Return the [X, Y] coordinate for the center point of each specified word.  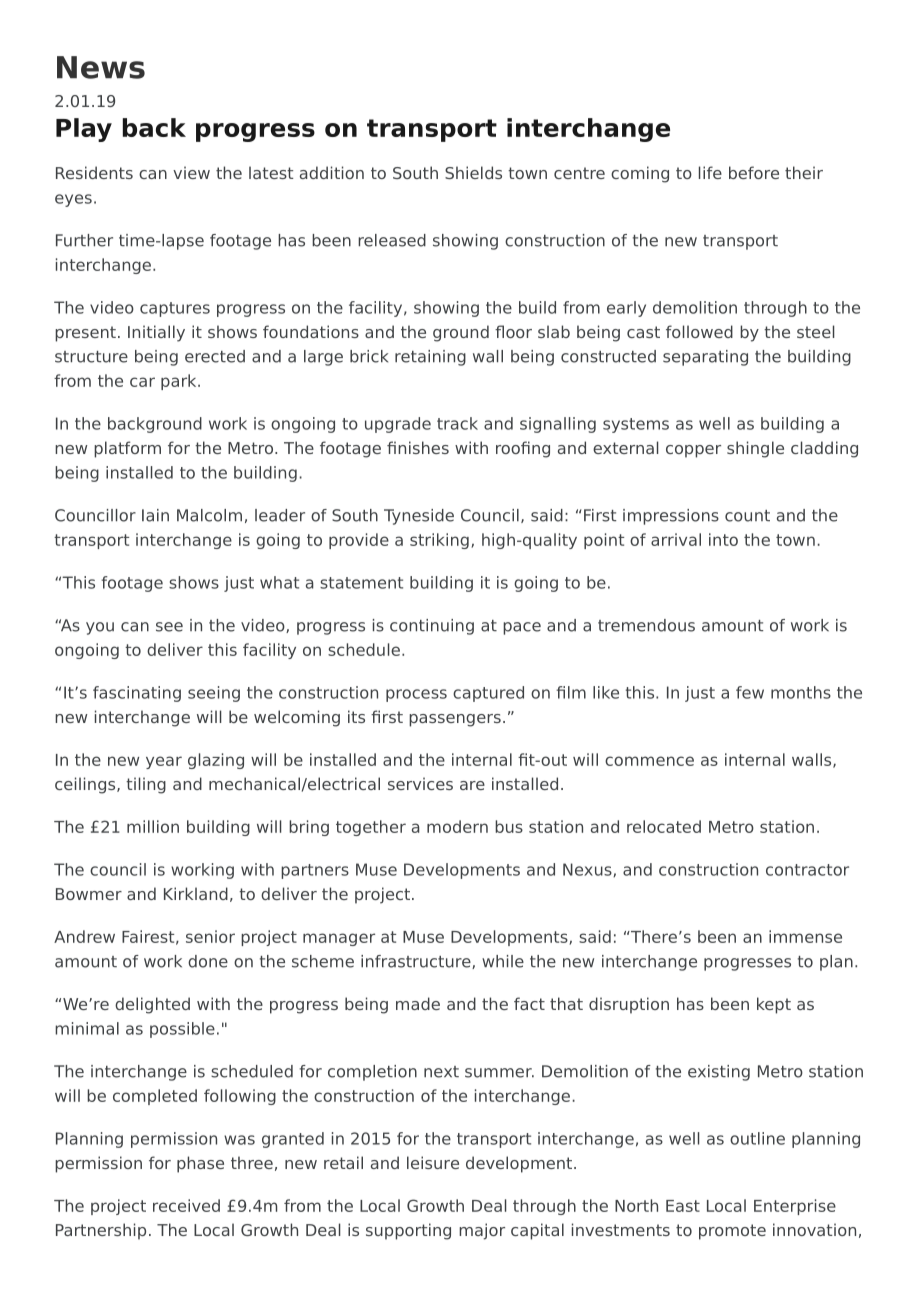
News [101, 67]
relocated [664, 826]
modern [457, 826]
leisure [433, 1162]
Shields [473, 172]
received [186, 1205]
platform [127, 449]
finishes [418, 447]
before [754, 172]
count [747, 516]
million [153, 826]
